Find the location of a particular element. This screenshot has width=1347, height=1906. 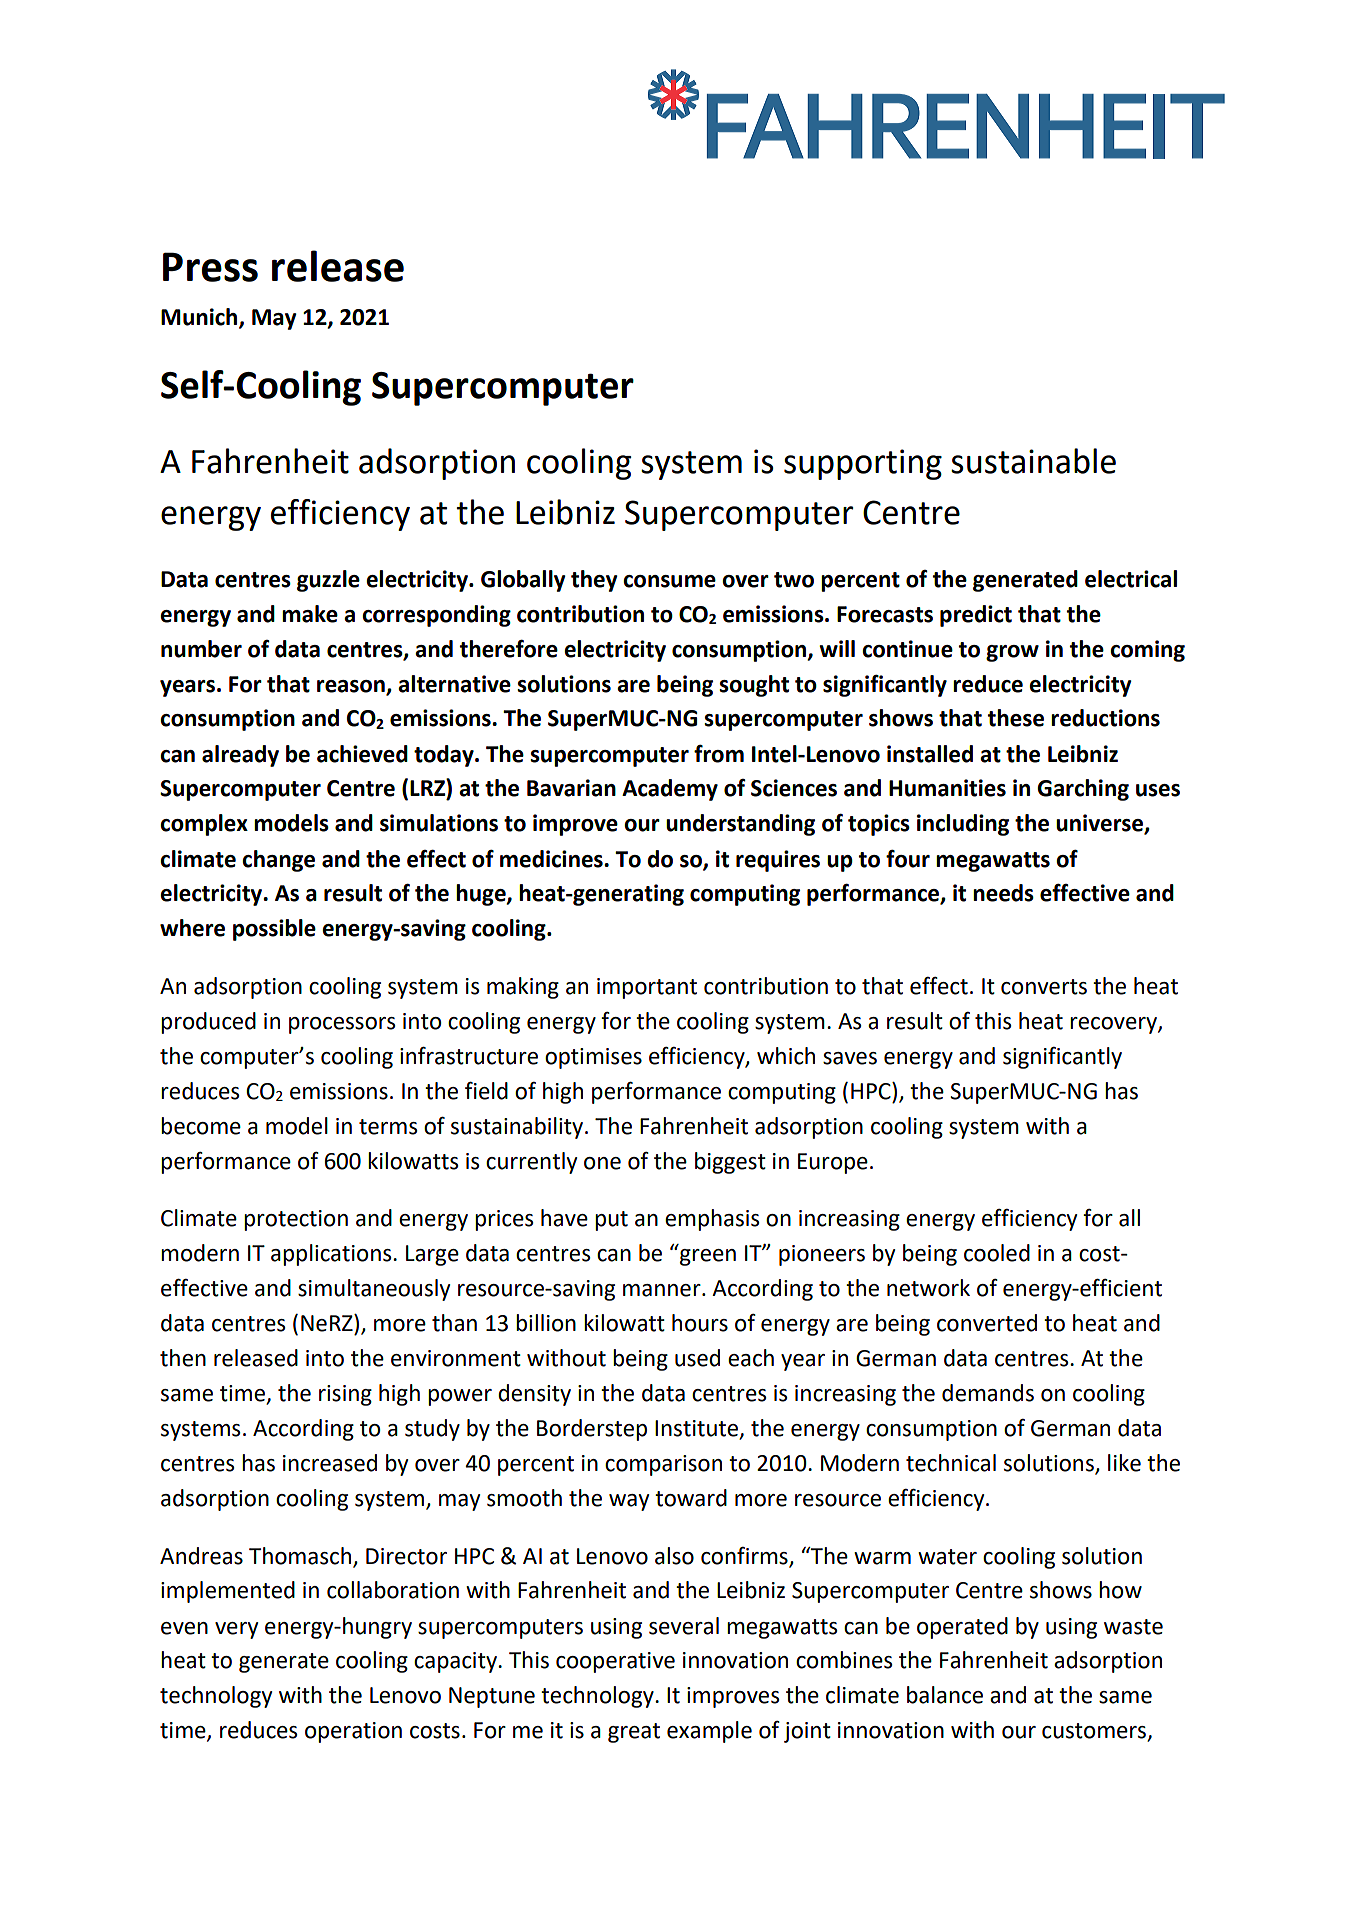

grow is located at coordinates (1012, 653).
